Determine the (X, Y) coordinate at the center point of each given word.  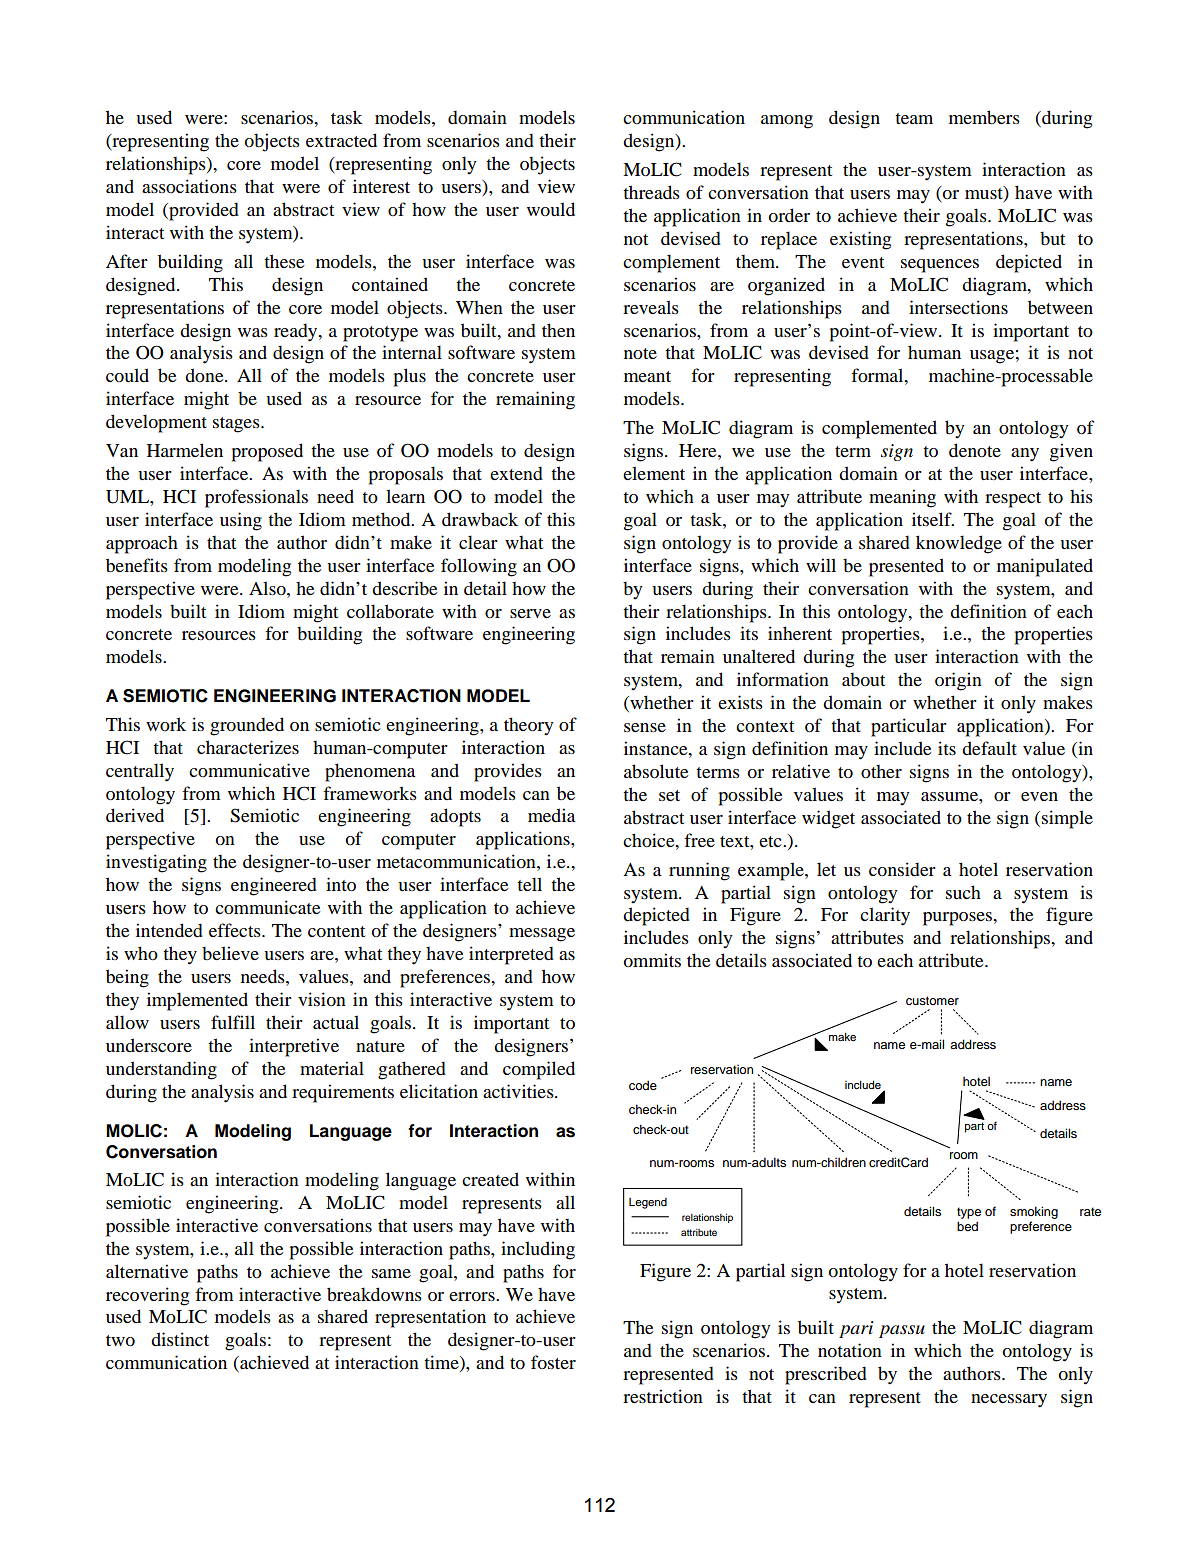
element (654, 473)
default (989, 748)
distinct (180, 1339)
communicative (249, 770)
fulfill (233, 1022)
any (1025, 455)
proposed (267, 452)
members (984, 117)
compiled (539, 1070)
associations (189, 186)
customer (932, 1000)
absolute (656, 771)
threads (651, 192)
